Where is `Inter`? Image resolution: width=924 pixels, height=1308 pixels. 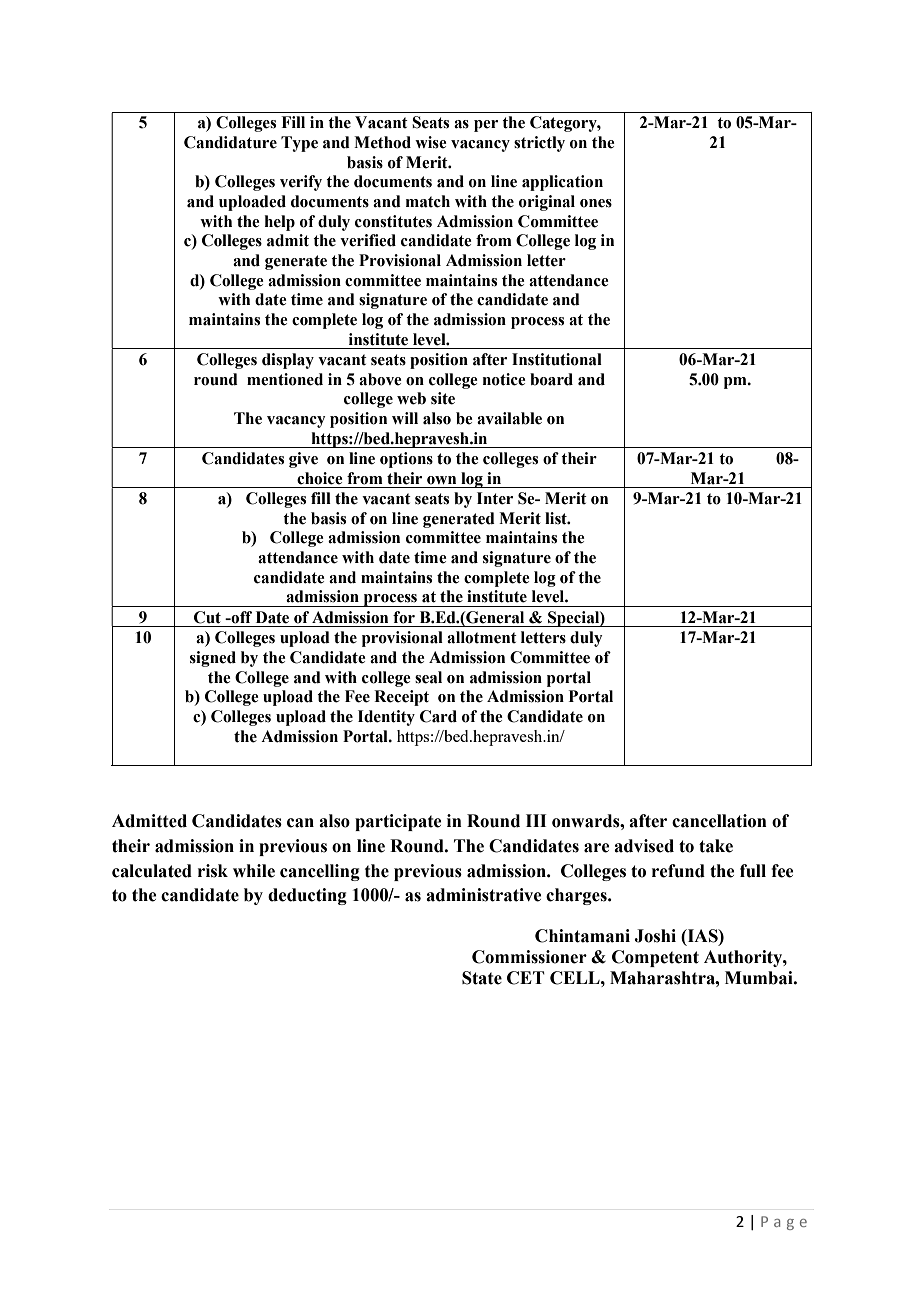 Inter is located at coordinates (495, 498).
